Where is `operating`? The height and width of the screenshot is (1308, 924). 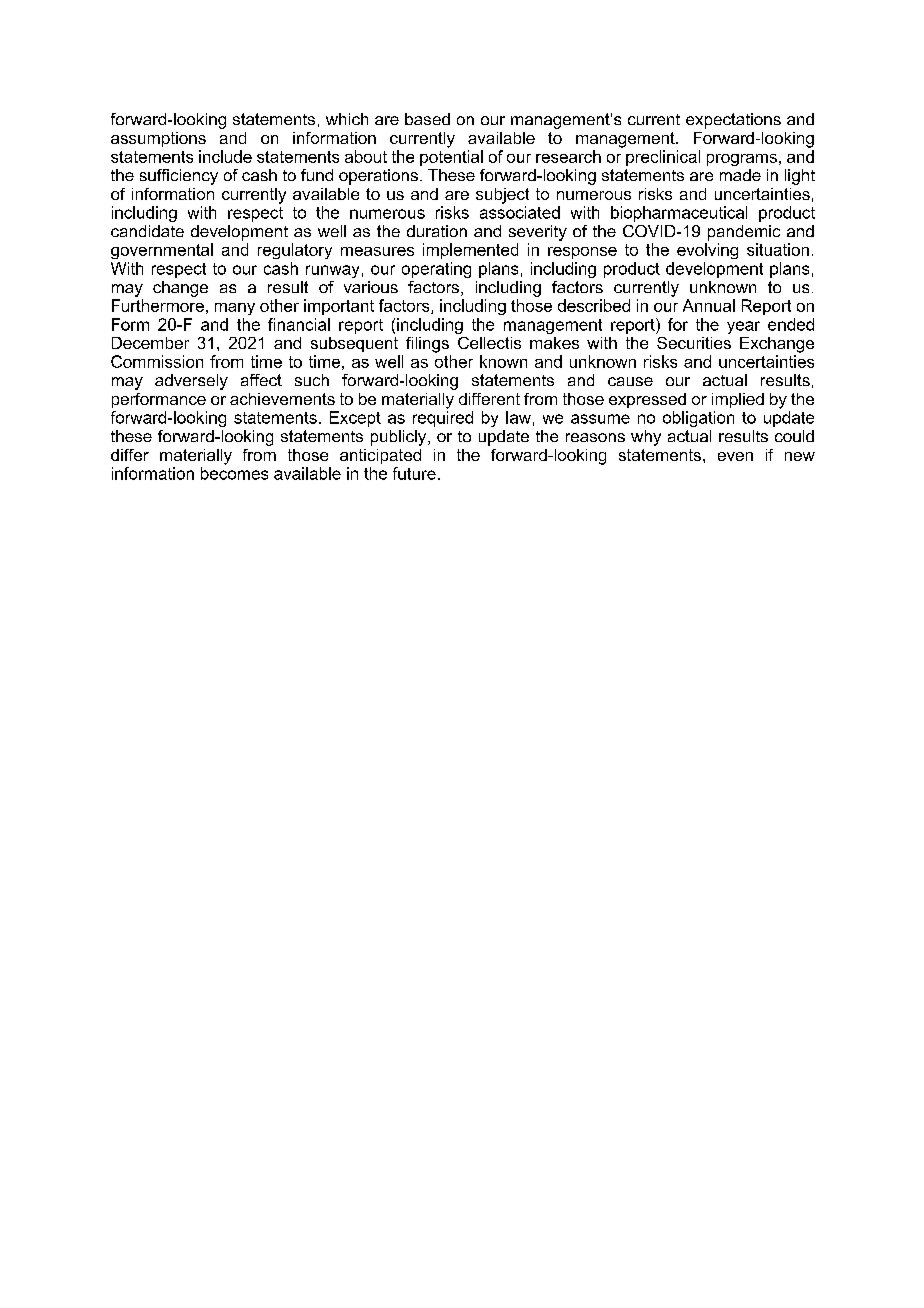
operating is located at coordinates (436, 270).
